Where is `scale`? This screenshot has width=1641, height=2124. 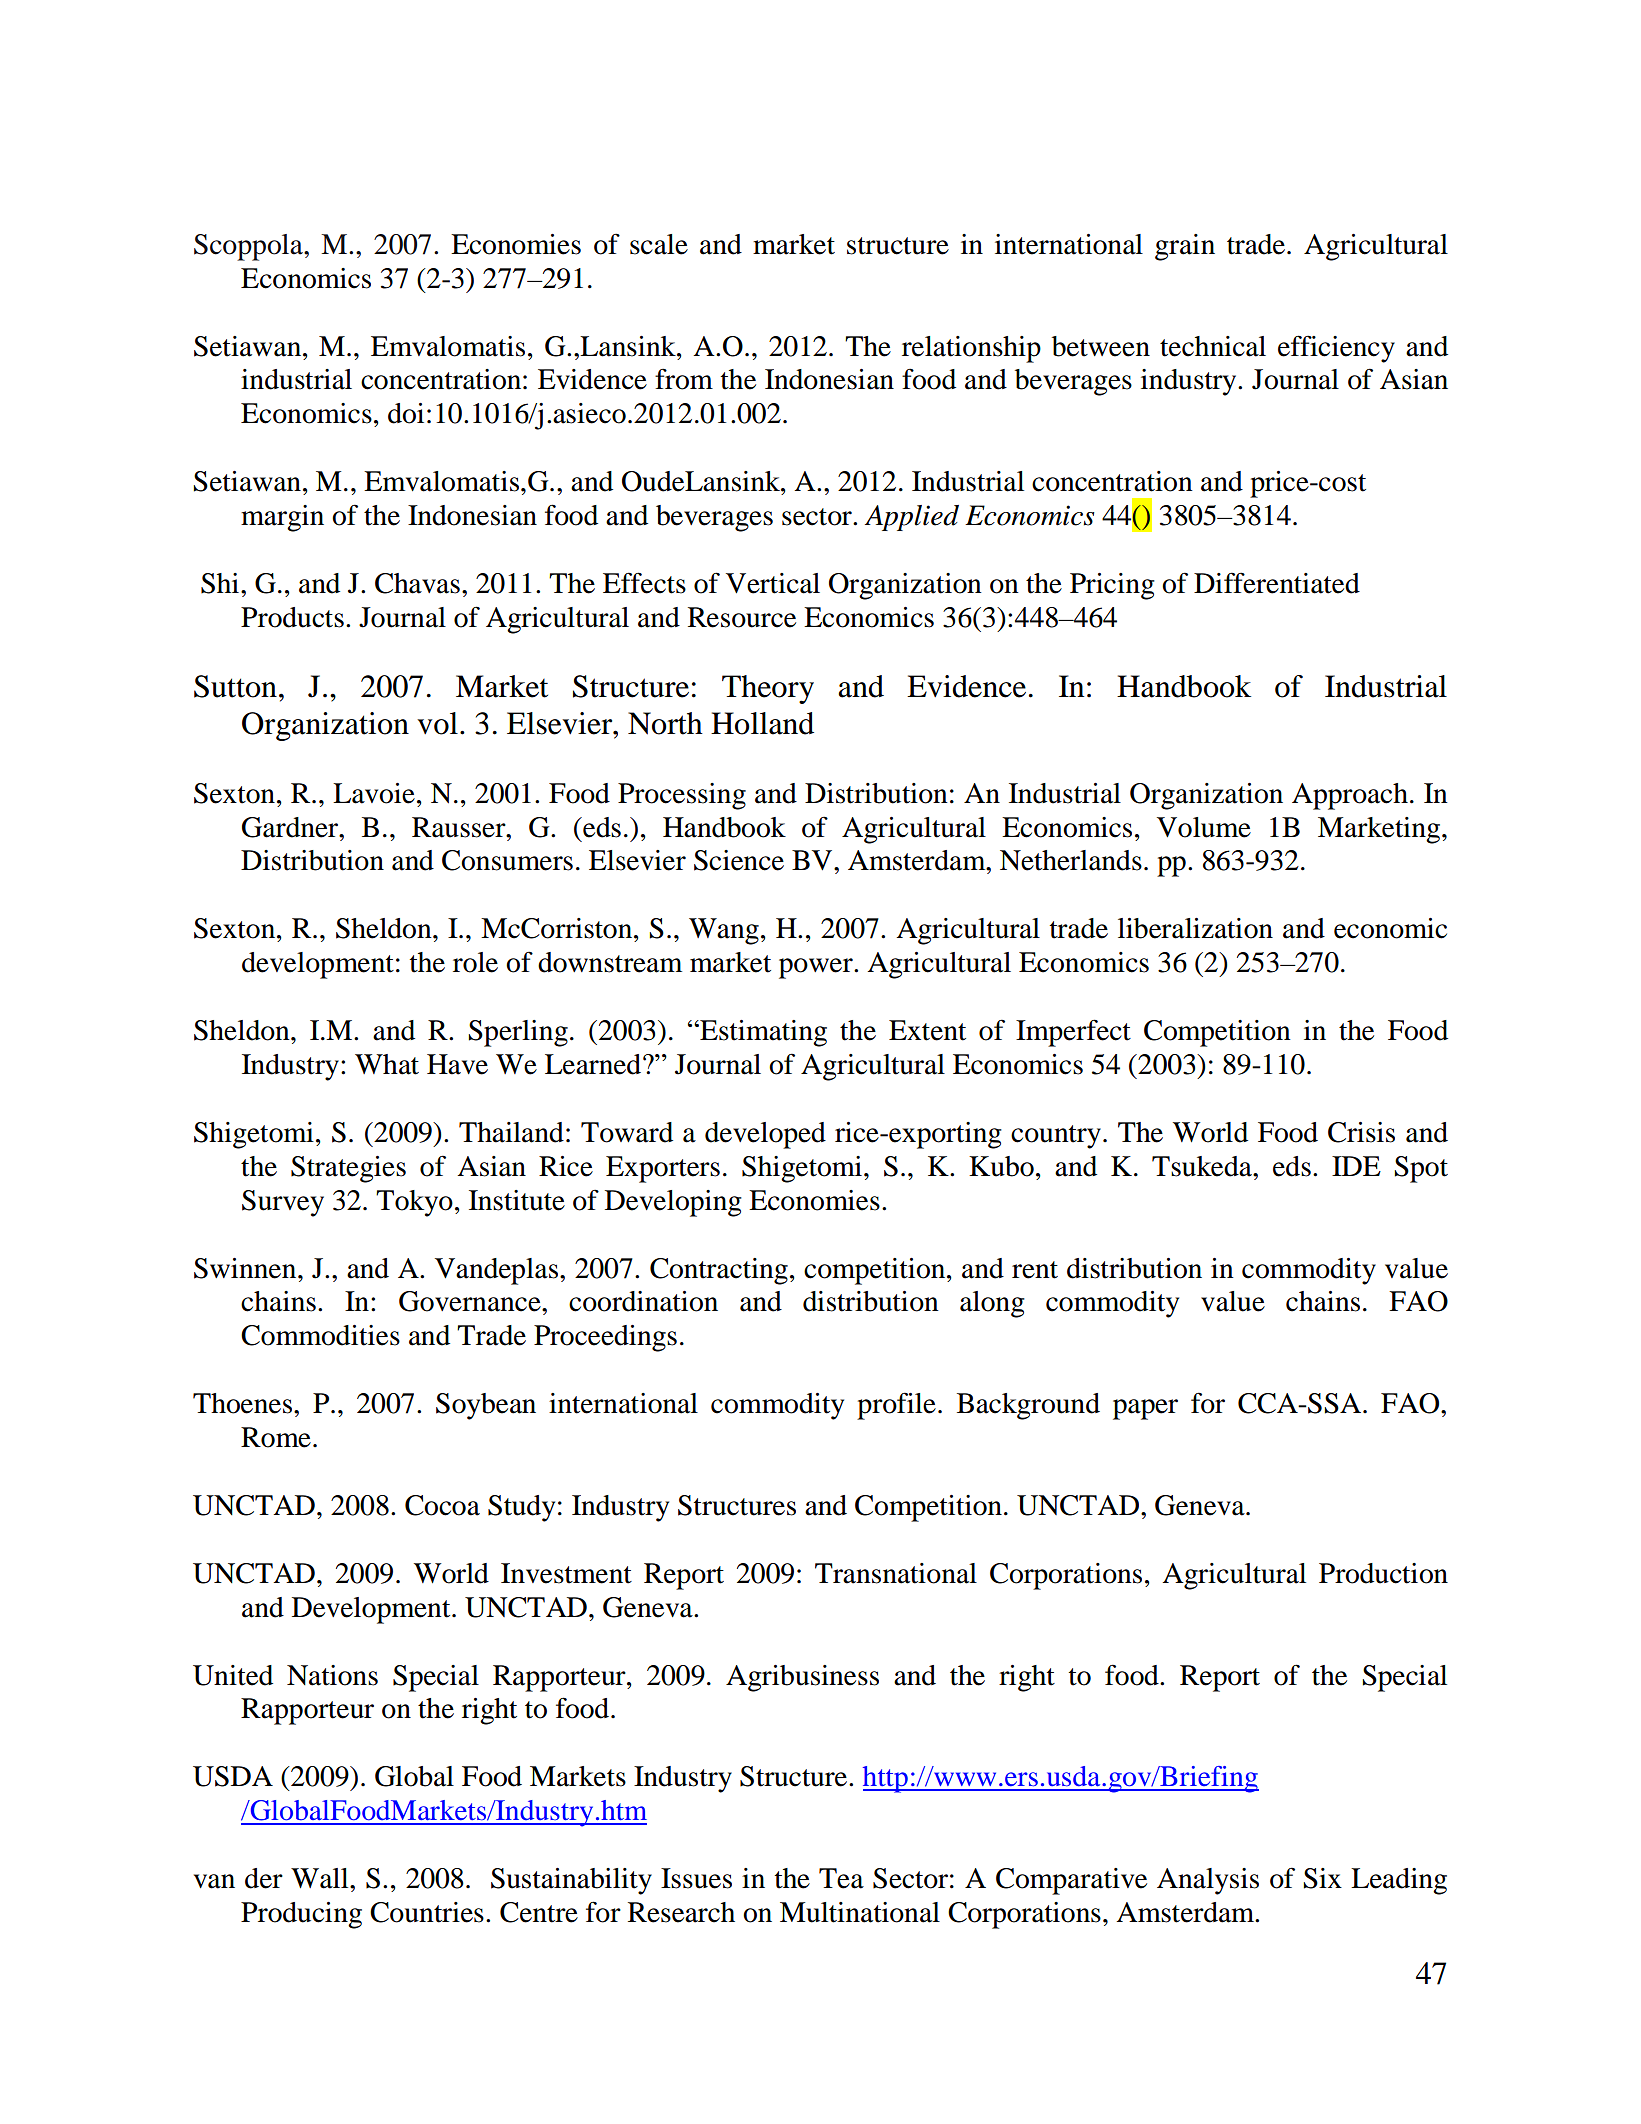 scale is located at coordinates (659, 244).
